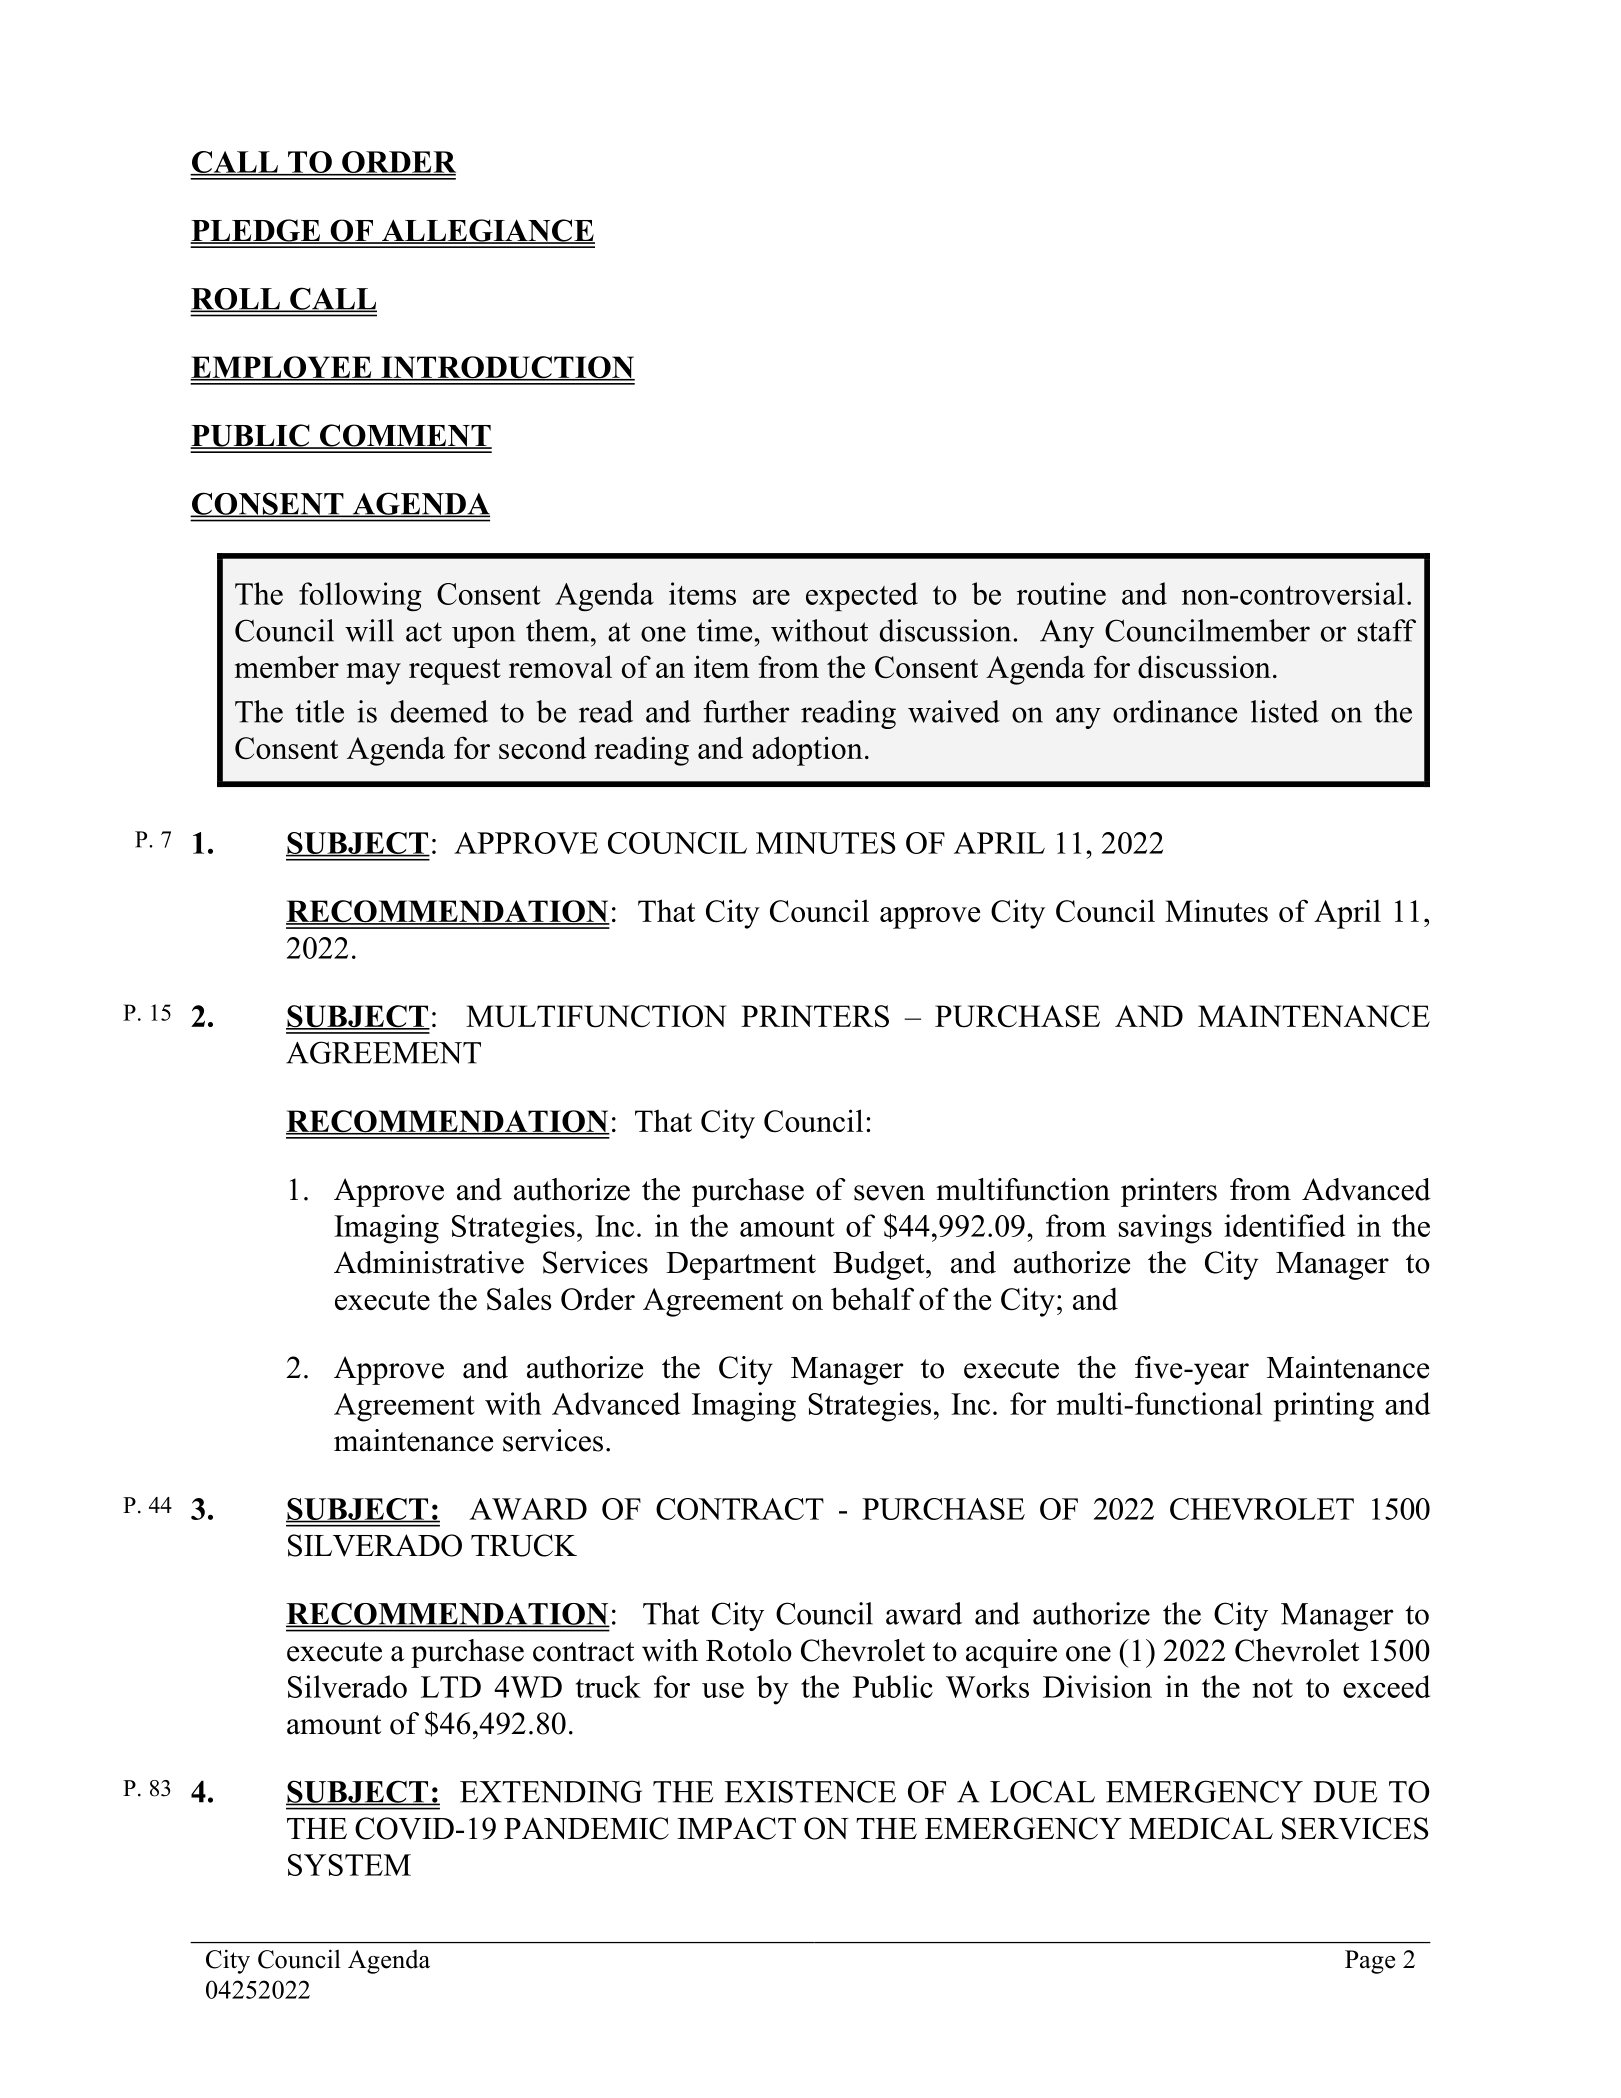 This document has width=1621, height=2098. What do you see at coordinates (1061, 593) in the document?
I see `routine` at bounding box center [1061, 593].
